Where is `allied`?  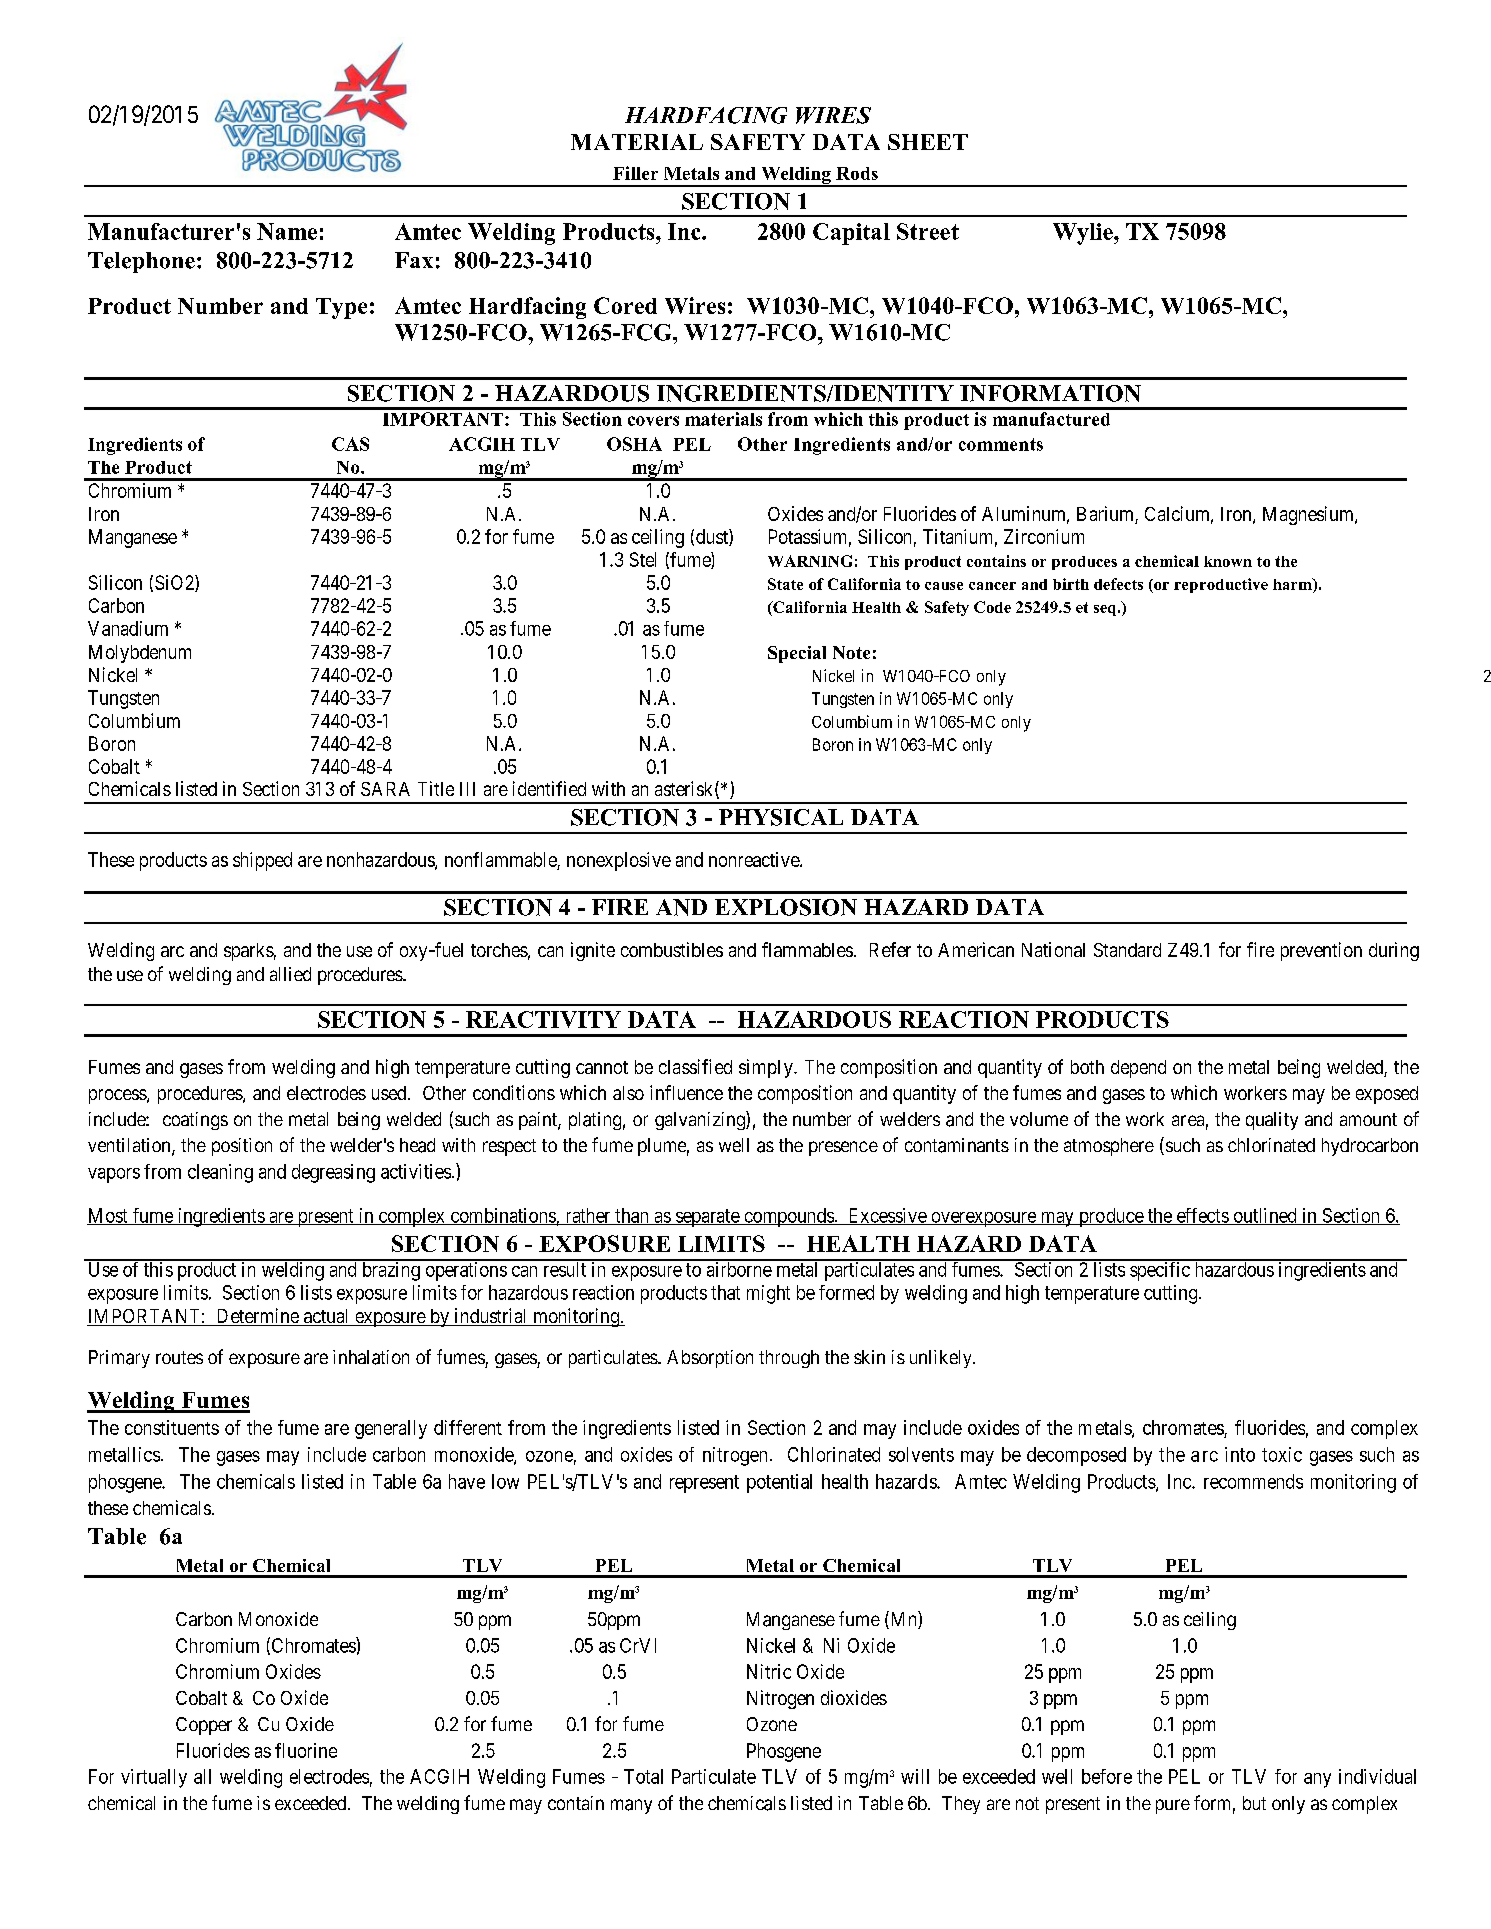
allied is located at coordinates (290, 974).
